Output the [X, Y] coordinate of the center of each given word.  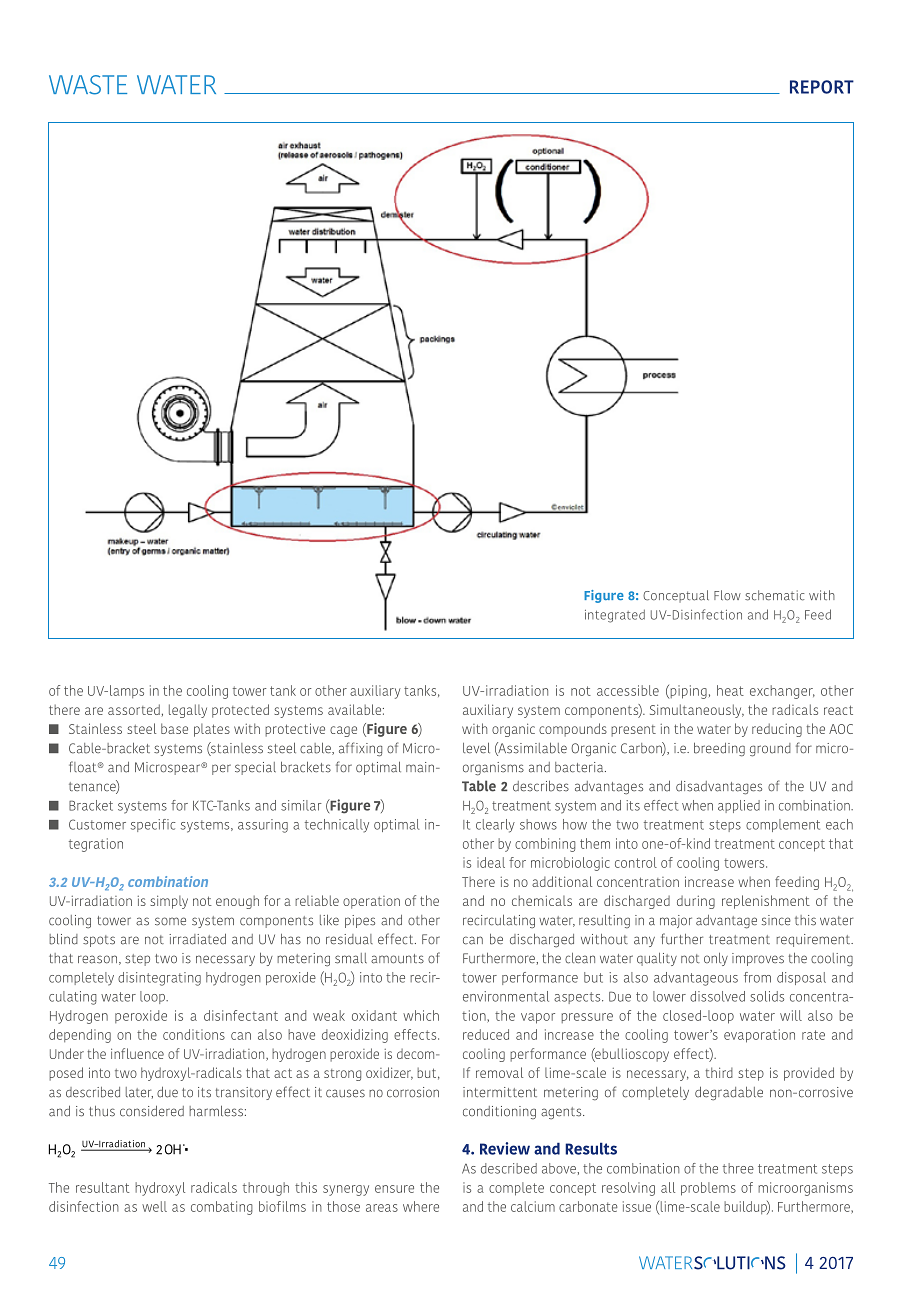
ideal [491, 862]
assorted [134, 709]
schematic [774, 595]
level [476, 748]
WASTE [88, 85]
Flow [727, 595]
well [154, 1206]
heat [730, 690]
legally [188, 711]
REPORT [822, 87]
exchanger [782, 692]
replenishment [766, 902]
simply [169, 902]
